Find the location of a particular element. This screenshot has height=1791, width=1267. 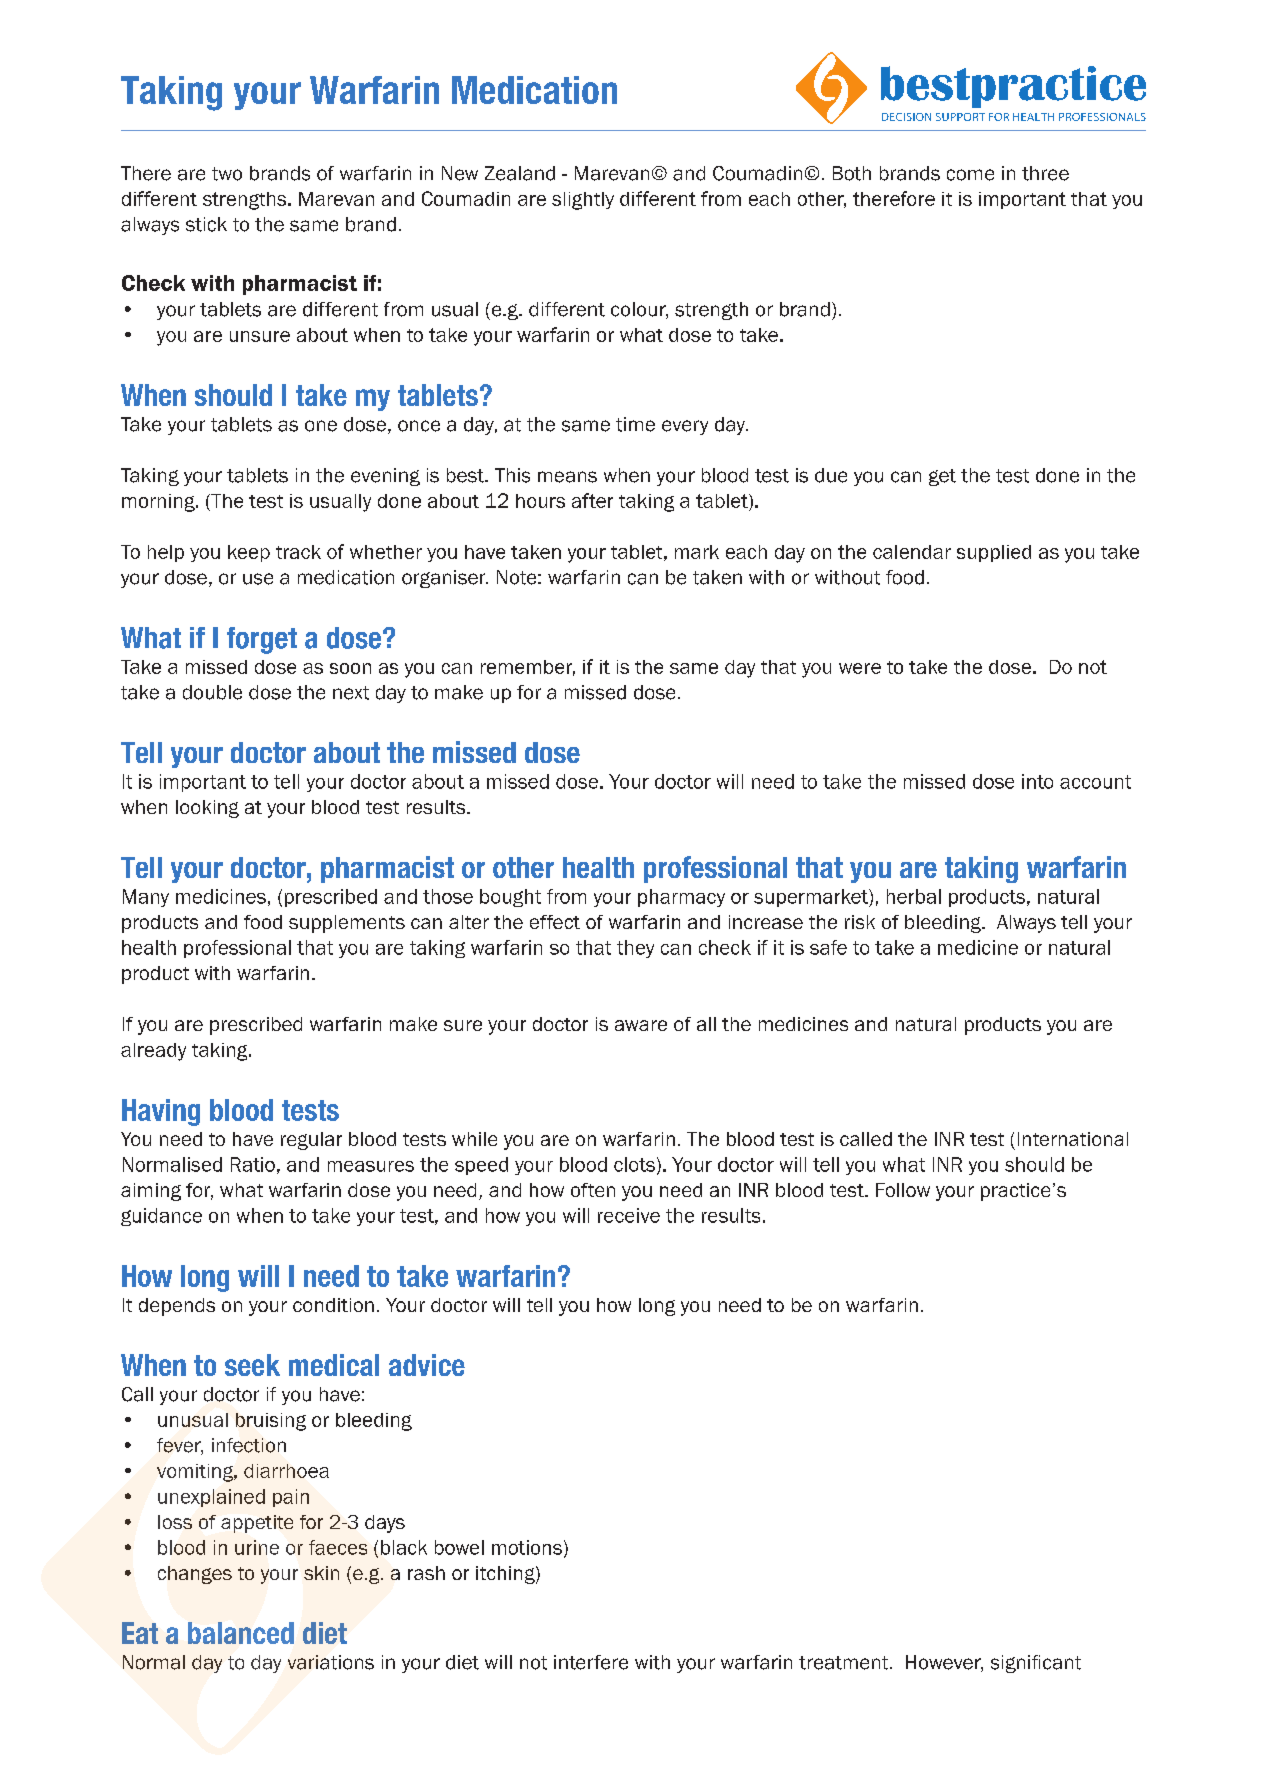

Follow is located at coordinates (903, 1190).
